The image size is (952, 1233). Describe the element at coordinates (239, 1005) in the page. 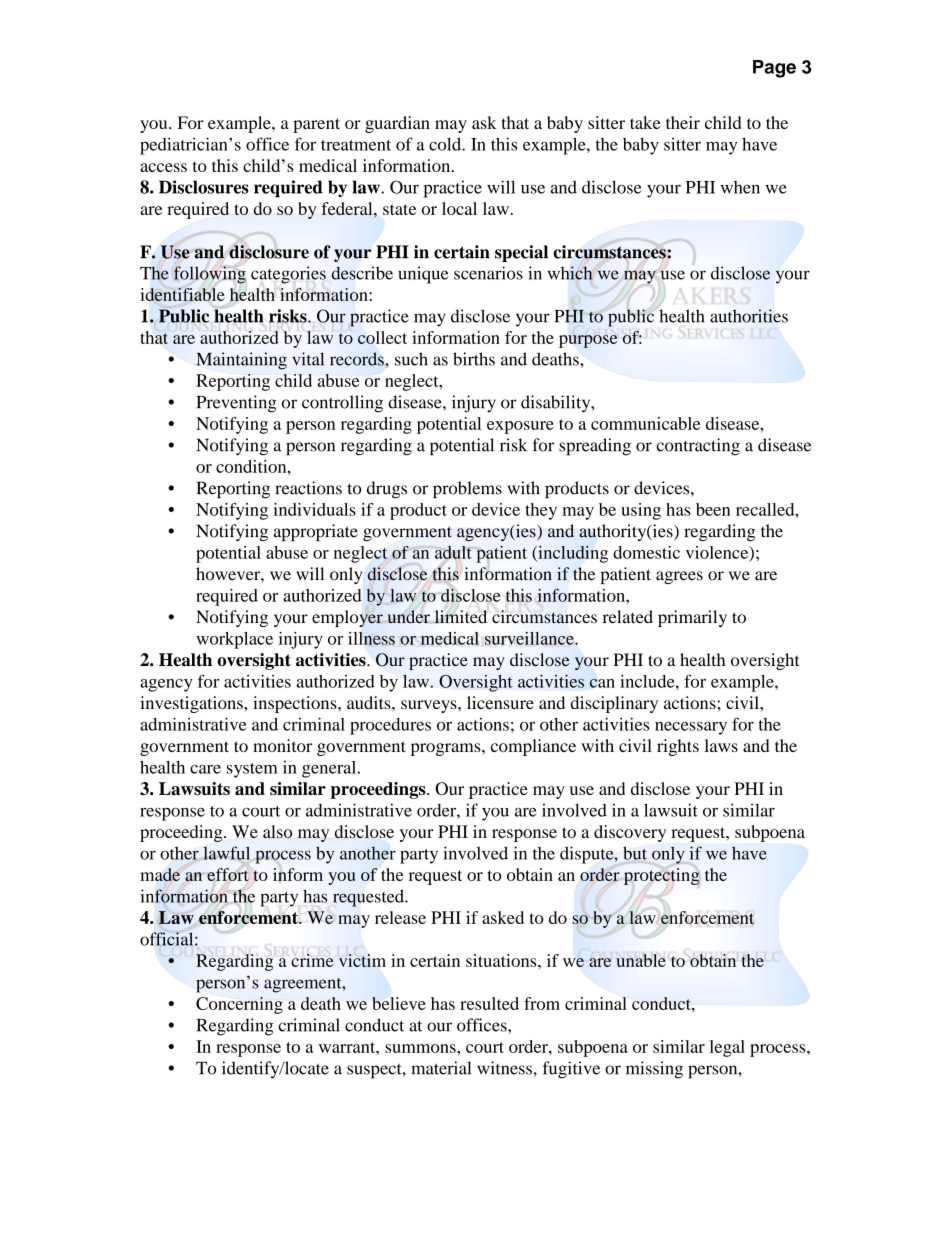

I see `Concerning` at that location.
